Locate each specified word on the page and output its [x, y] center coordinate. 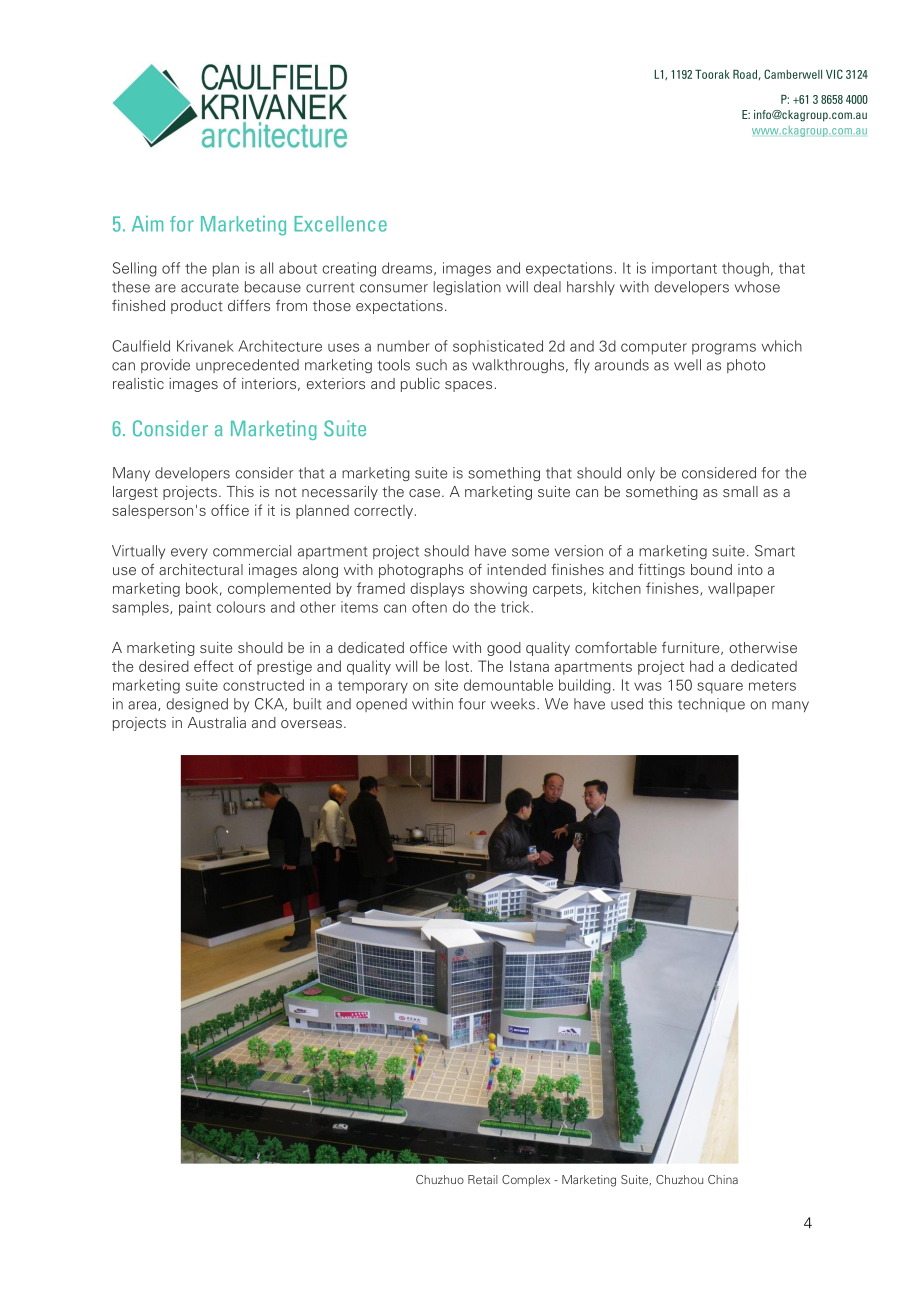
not [286, 492]
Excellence [340, 224]
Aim [147, 224]
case [426, 493]
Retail [483, 1179]
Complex [526, 1181]
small [740, 491]
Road [745, 74]
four [472, 704]
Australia [217, 722]
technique [711, 705]
